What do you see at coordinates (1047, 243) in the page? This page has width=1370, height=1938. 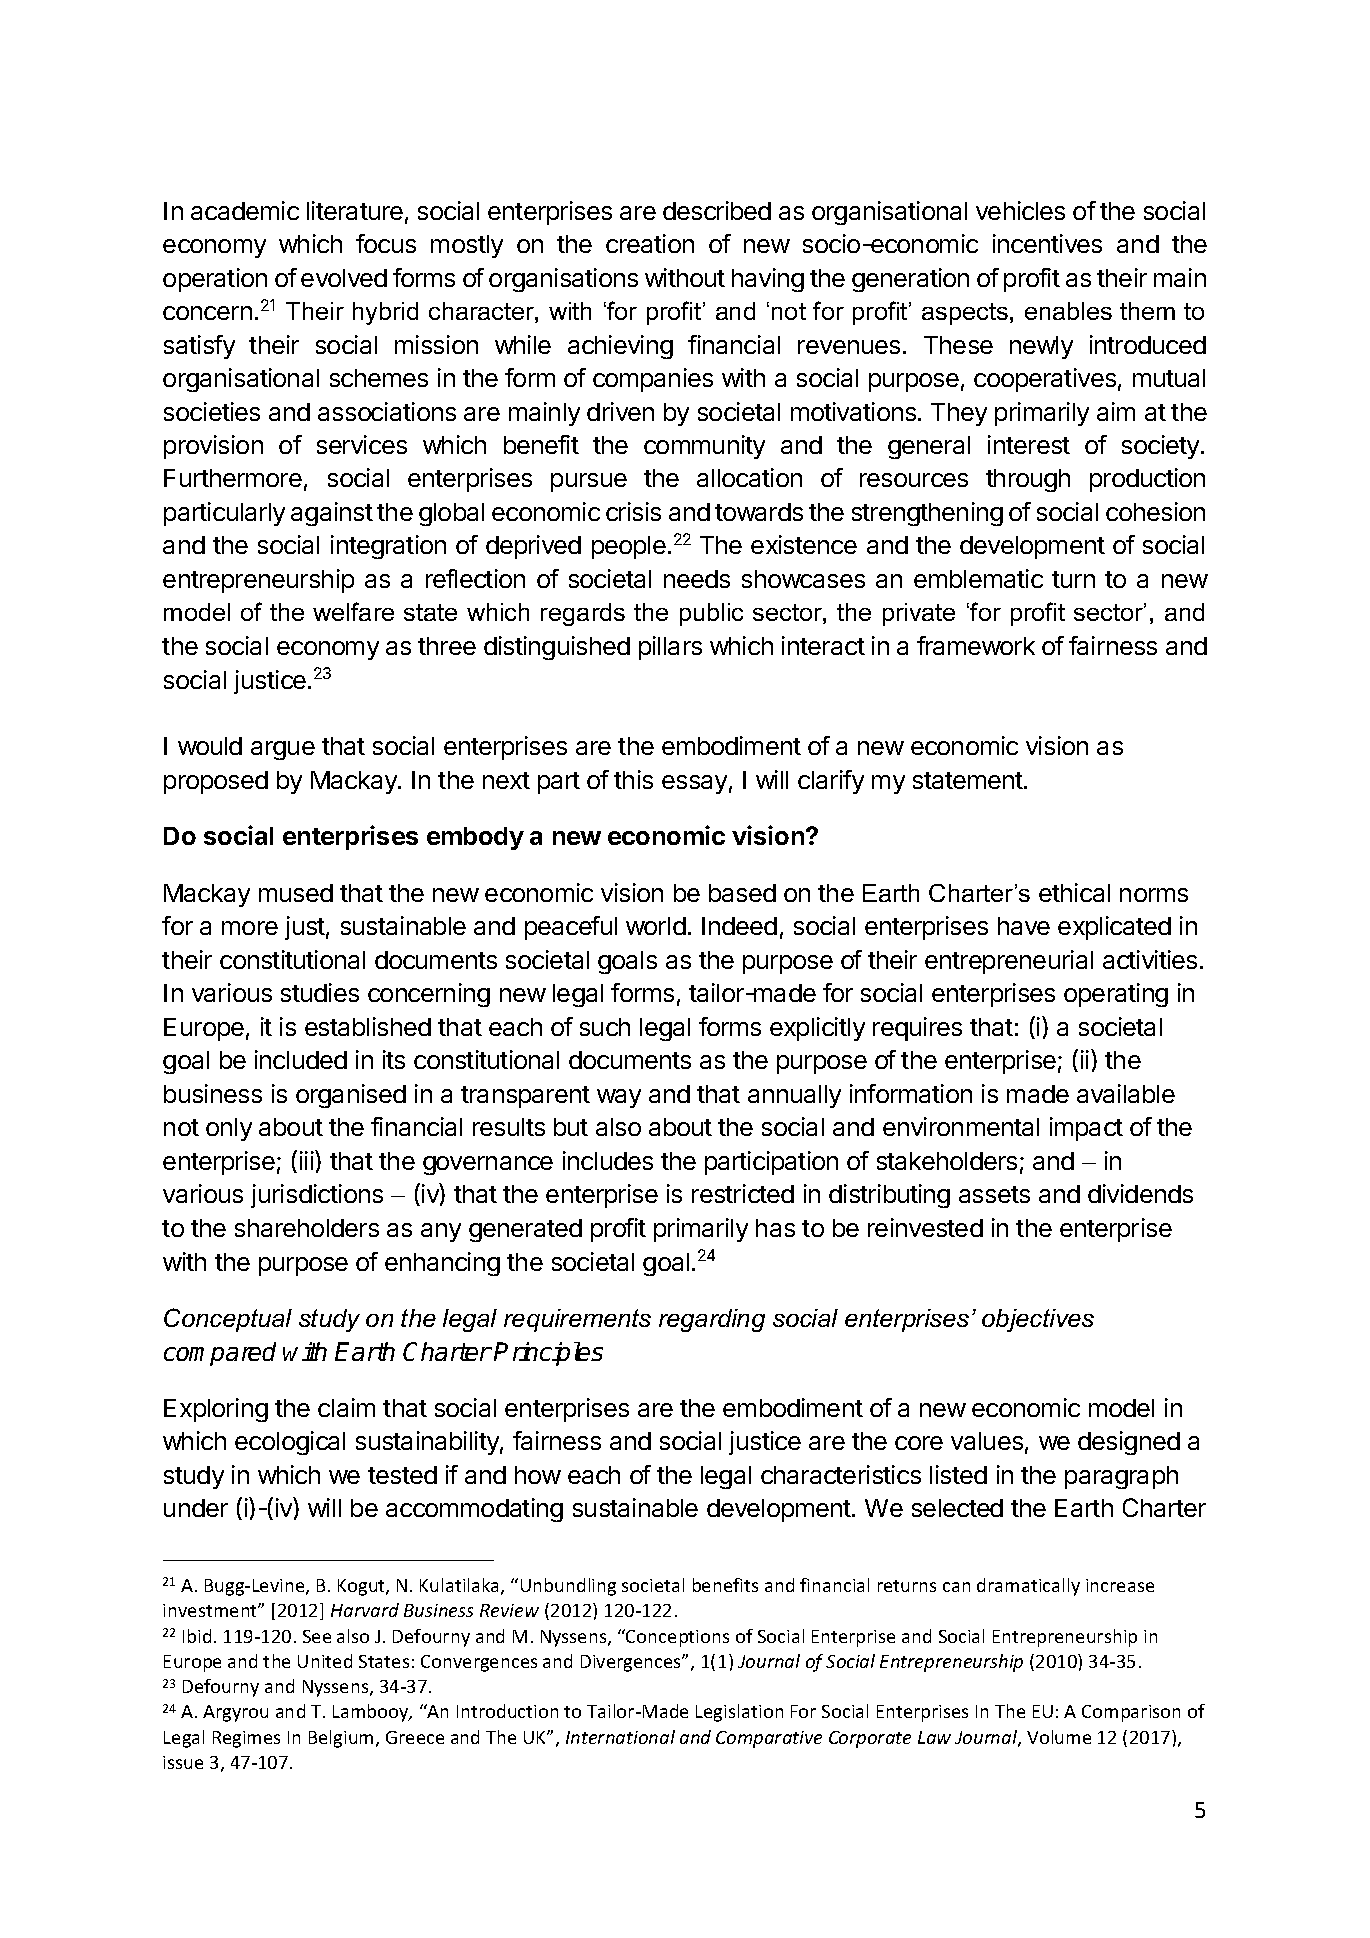 I see `incentives` at bounding box center [1047, 243].
